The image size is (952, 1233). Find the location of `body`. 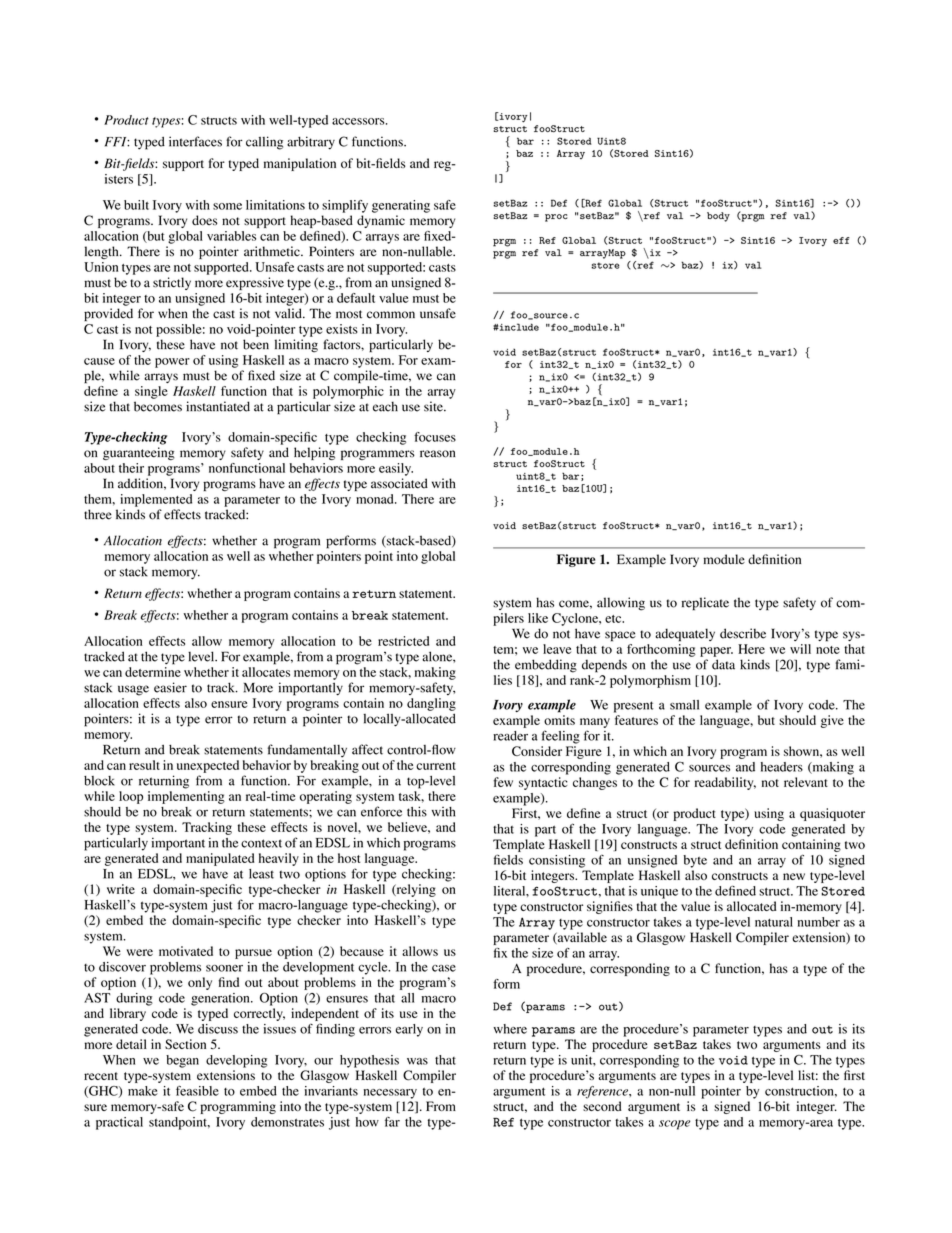

body is located at coordinates (718, 217).
